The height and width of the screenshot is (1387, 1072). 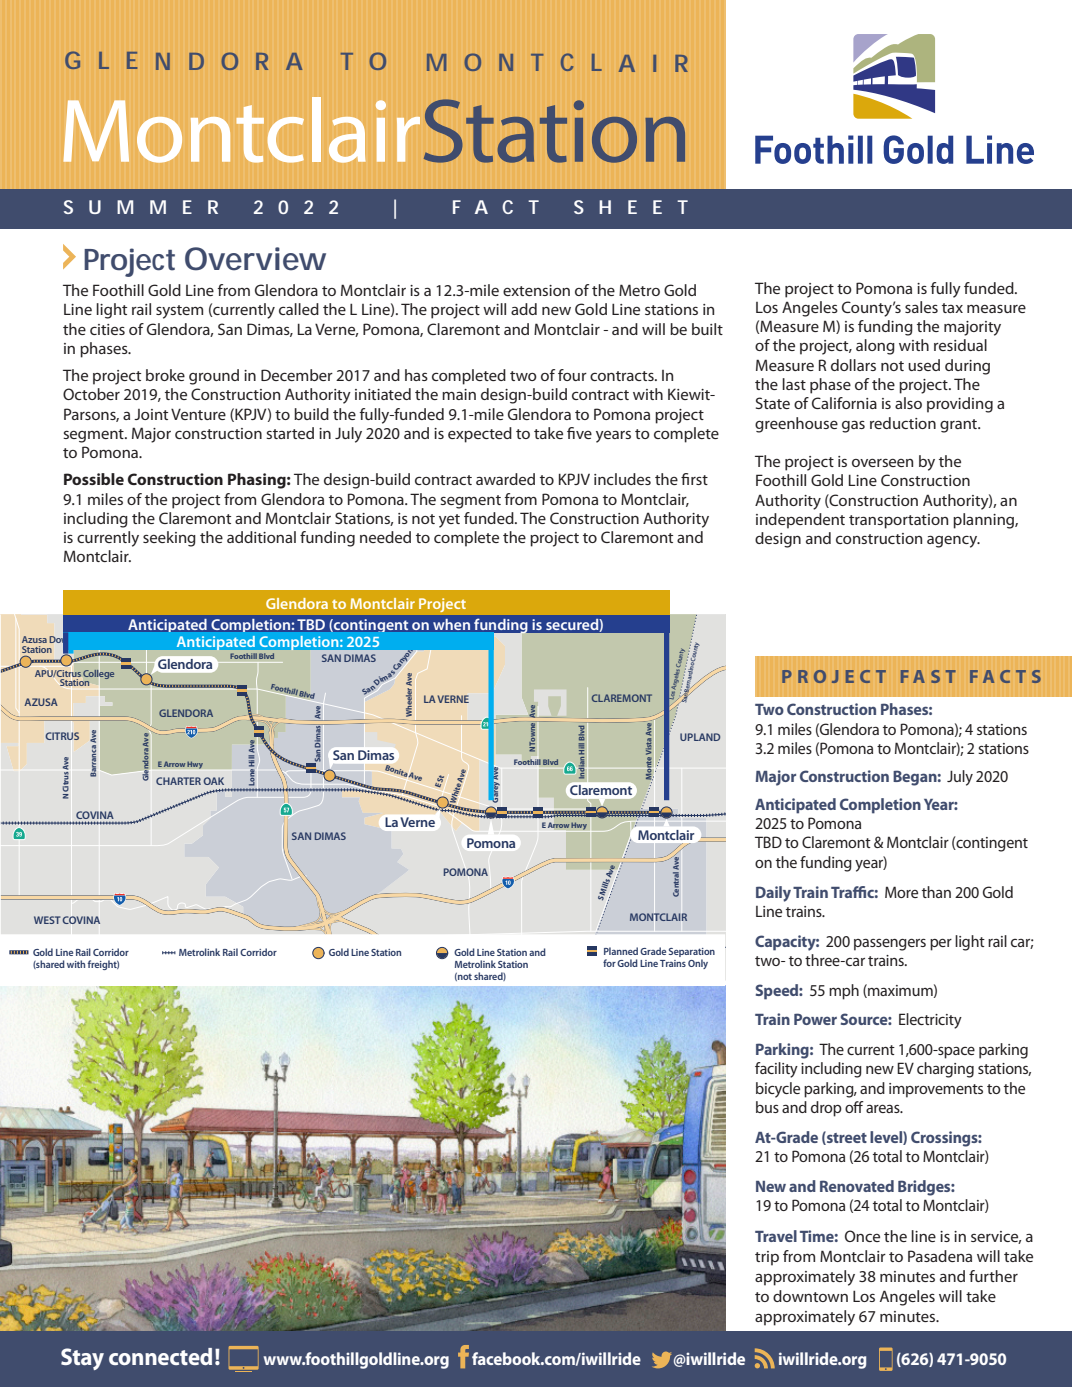 I want to click on Planned, so click(x=621, y=951).
